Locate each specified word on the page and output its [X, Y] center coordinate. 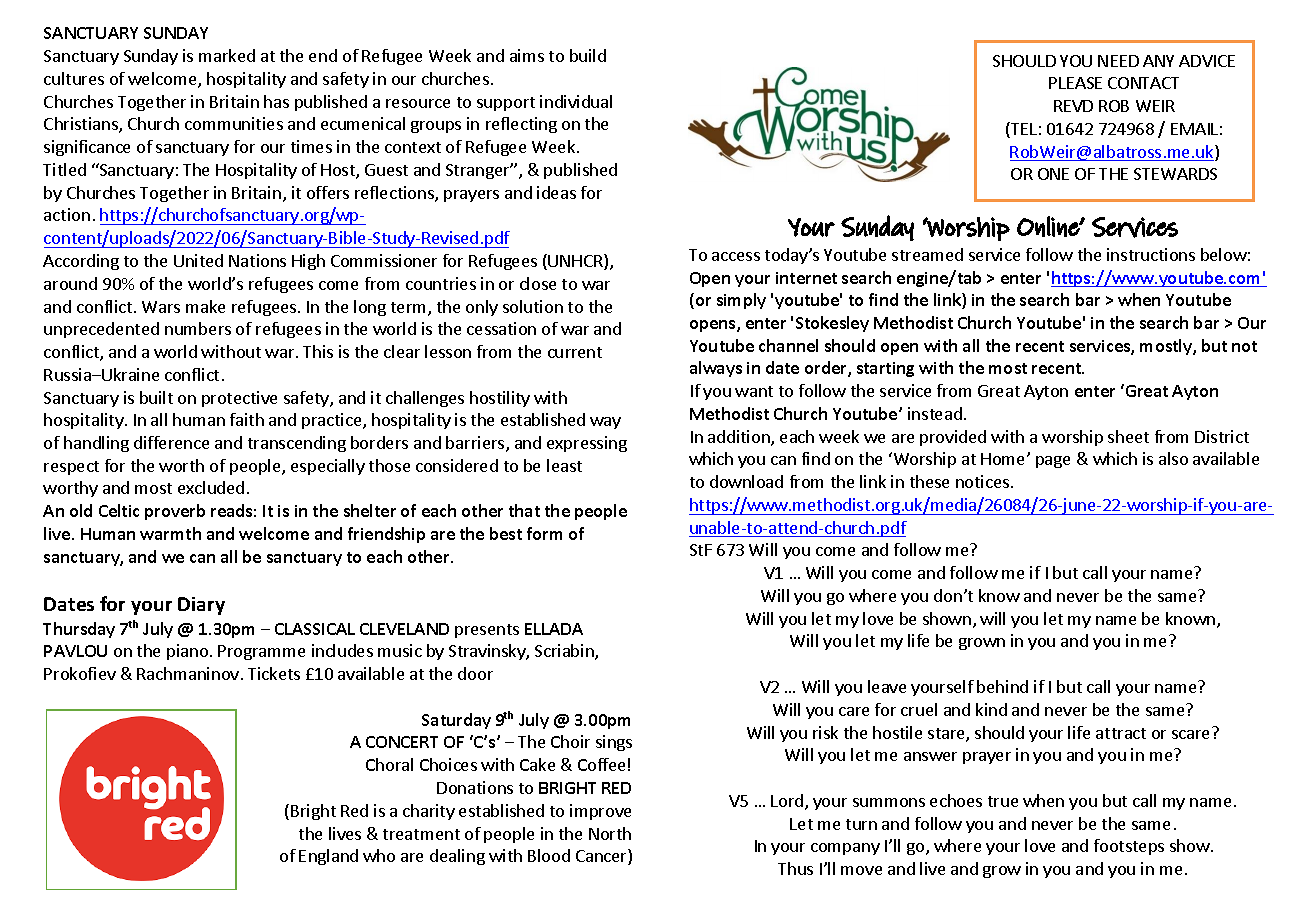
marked [227, 55]
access [736, 256]
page [1053, 462]
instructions [1151, 254]
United [198, 260]
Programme [261, 652]
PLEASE [1075, 83]
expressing [587, 444]
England [328, 857]
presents [487, 631]
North [610, 833]
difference [171, 442]
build [588, 55]
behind [1002, 686]
